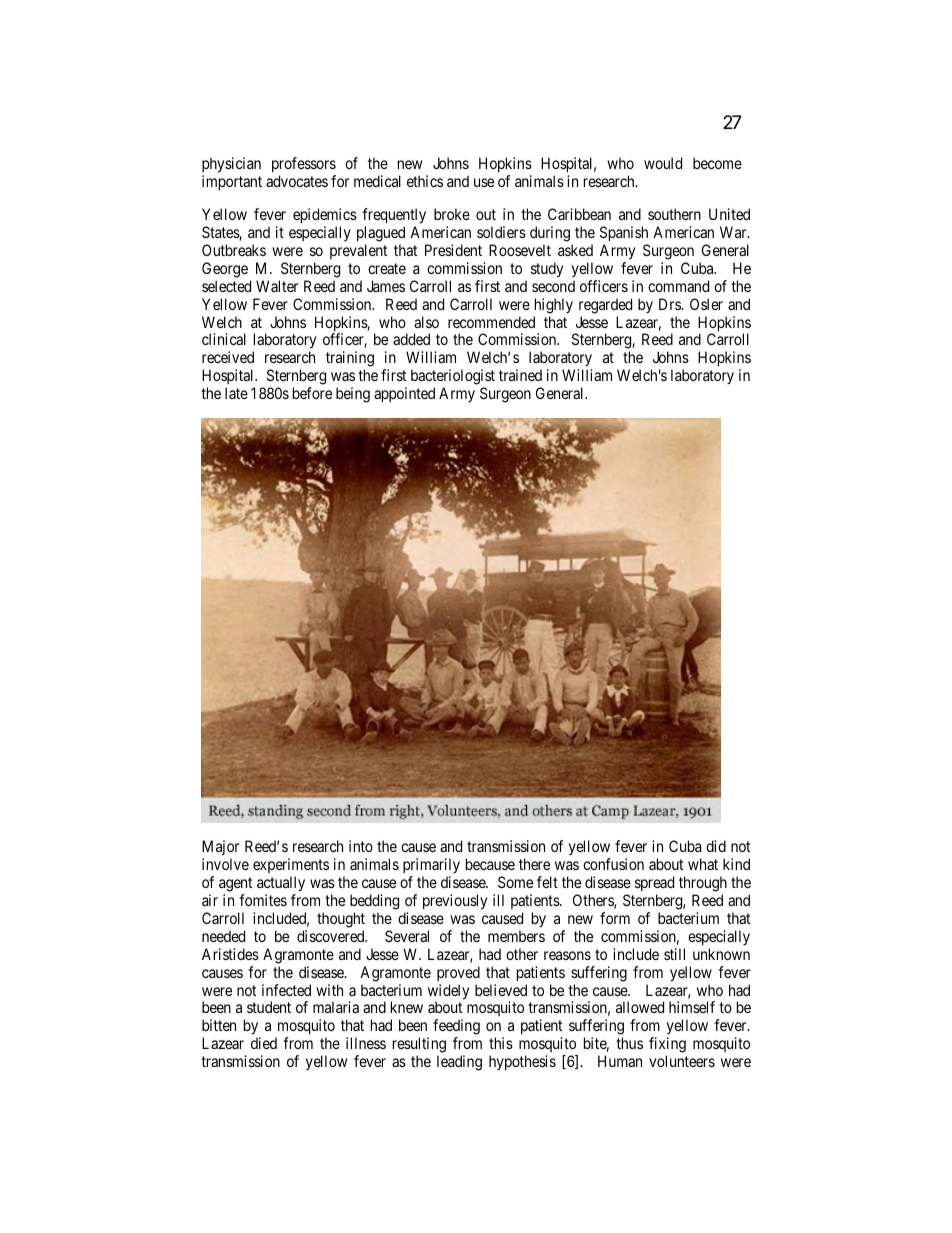 This screenshot has width=952, height=1233. What do you see at coordinates (452, 214) in the screenshot?
I see `broke` at bounding box center [452, 214].
